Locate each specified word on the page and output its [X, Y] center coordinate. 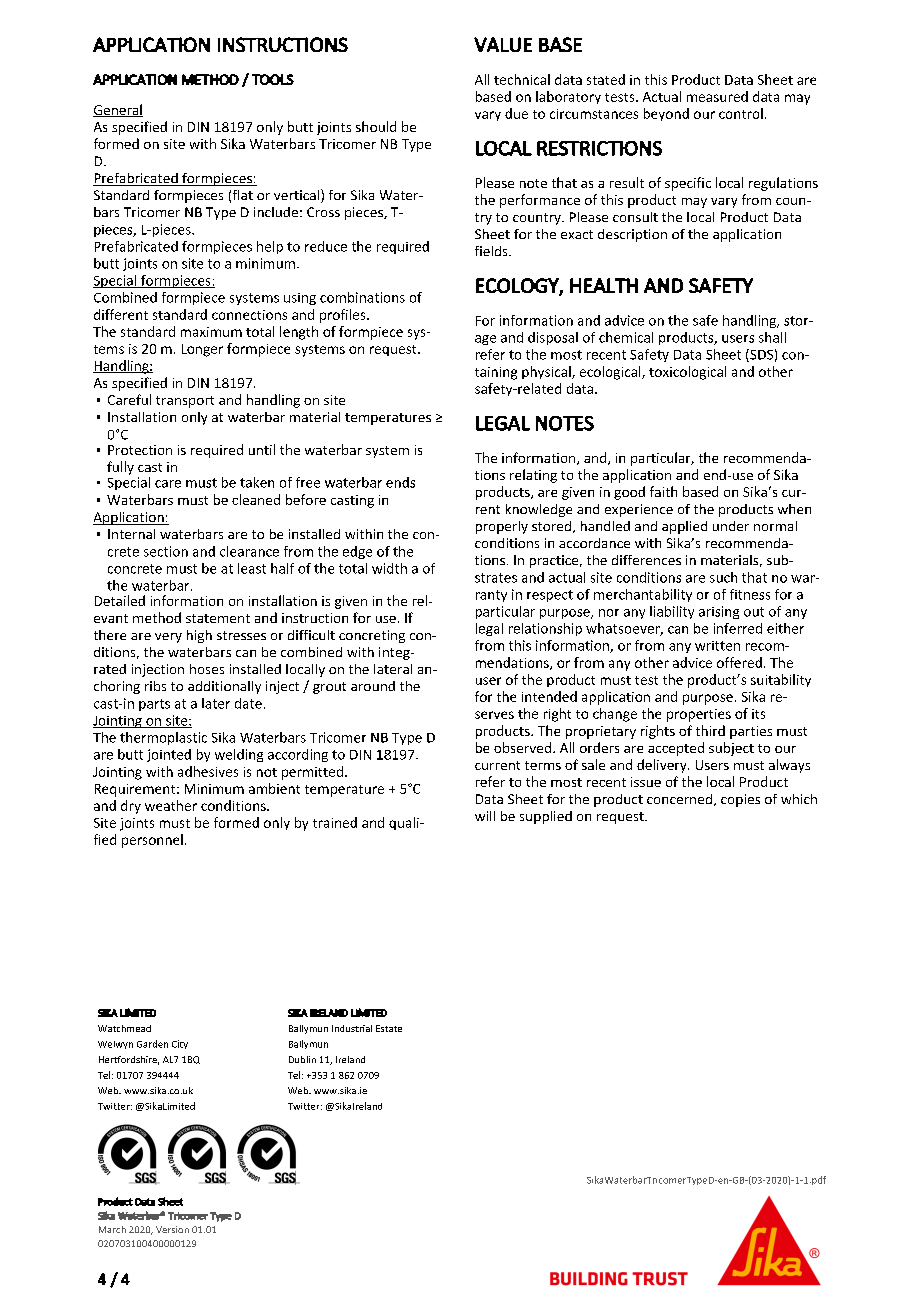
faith [663, 491]
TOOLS [273, 79]
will [485, 816]
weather [171, 805]
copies [740, 800]
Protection [140, 450]
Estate [389, 1028]
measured [717, 96]
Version [172, 1229]
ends [400, 482]
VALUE [503, 44]
